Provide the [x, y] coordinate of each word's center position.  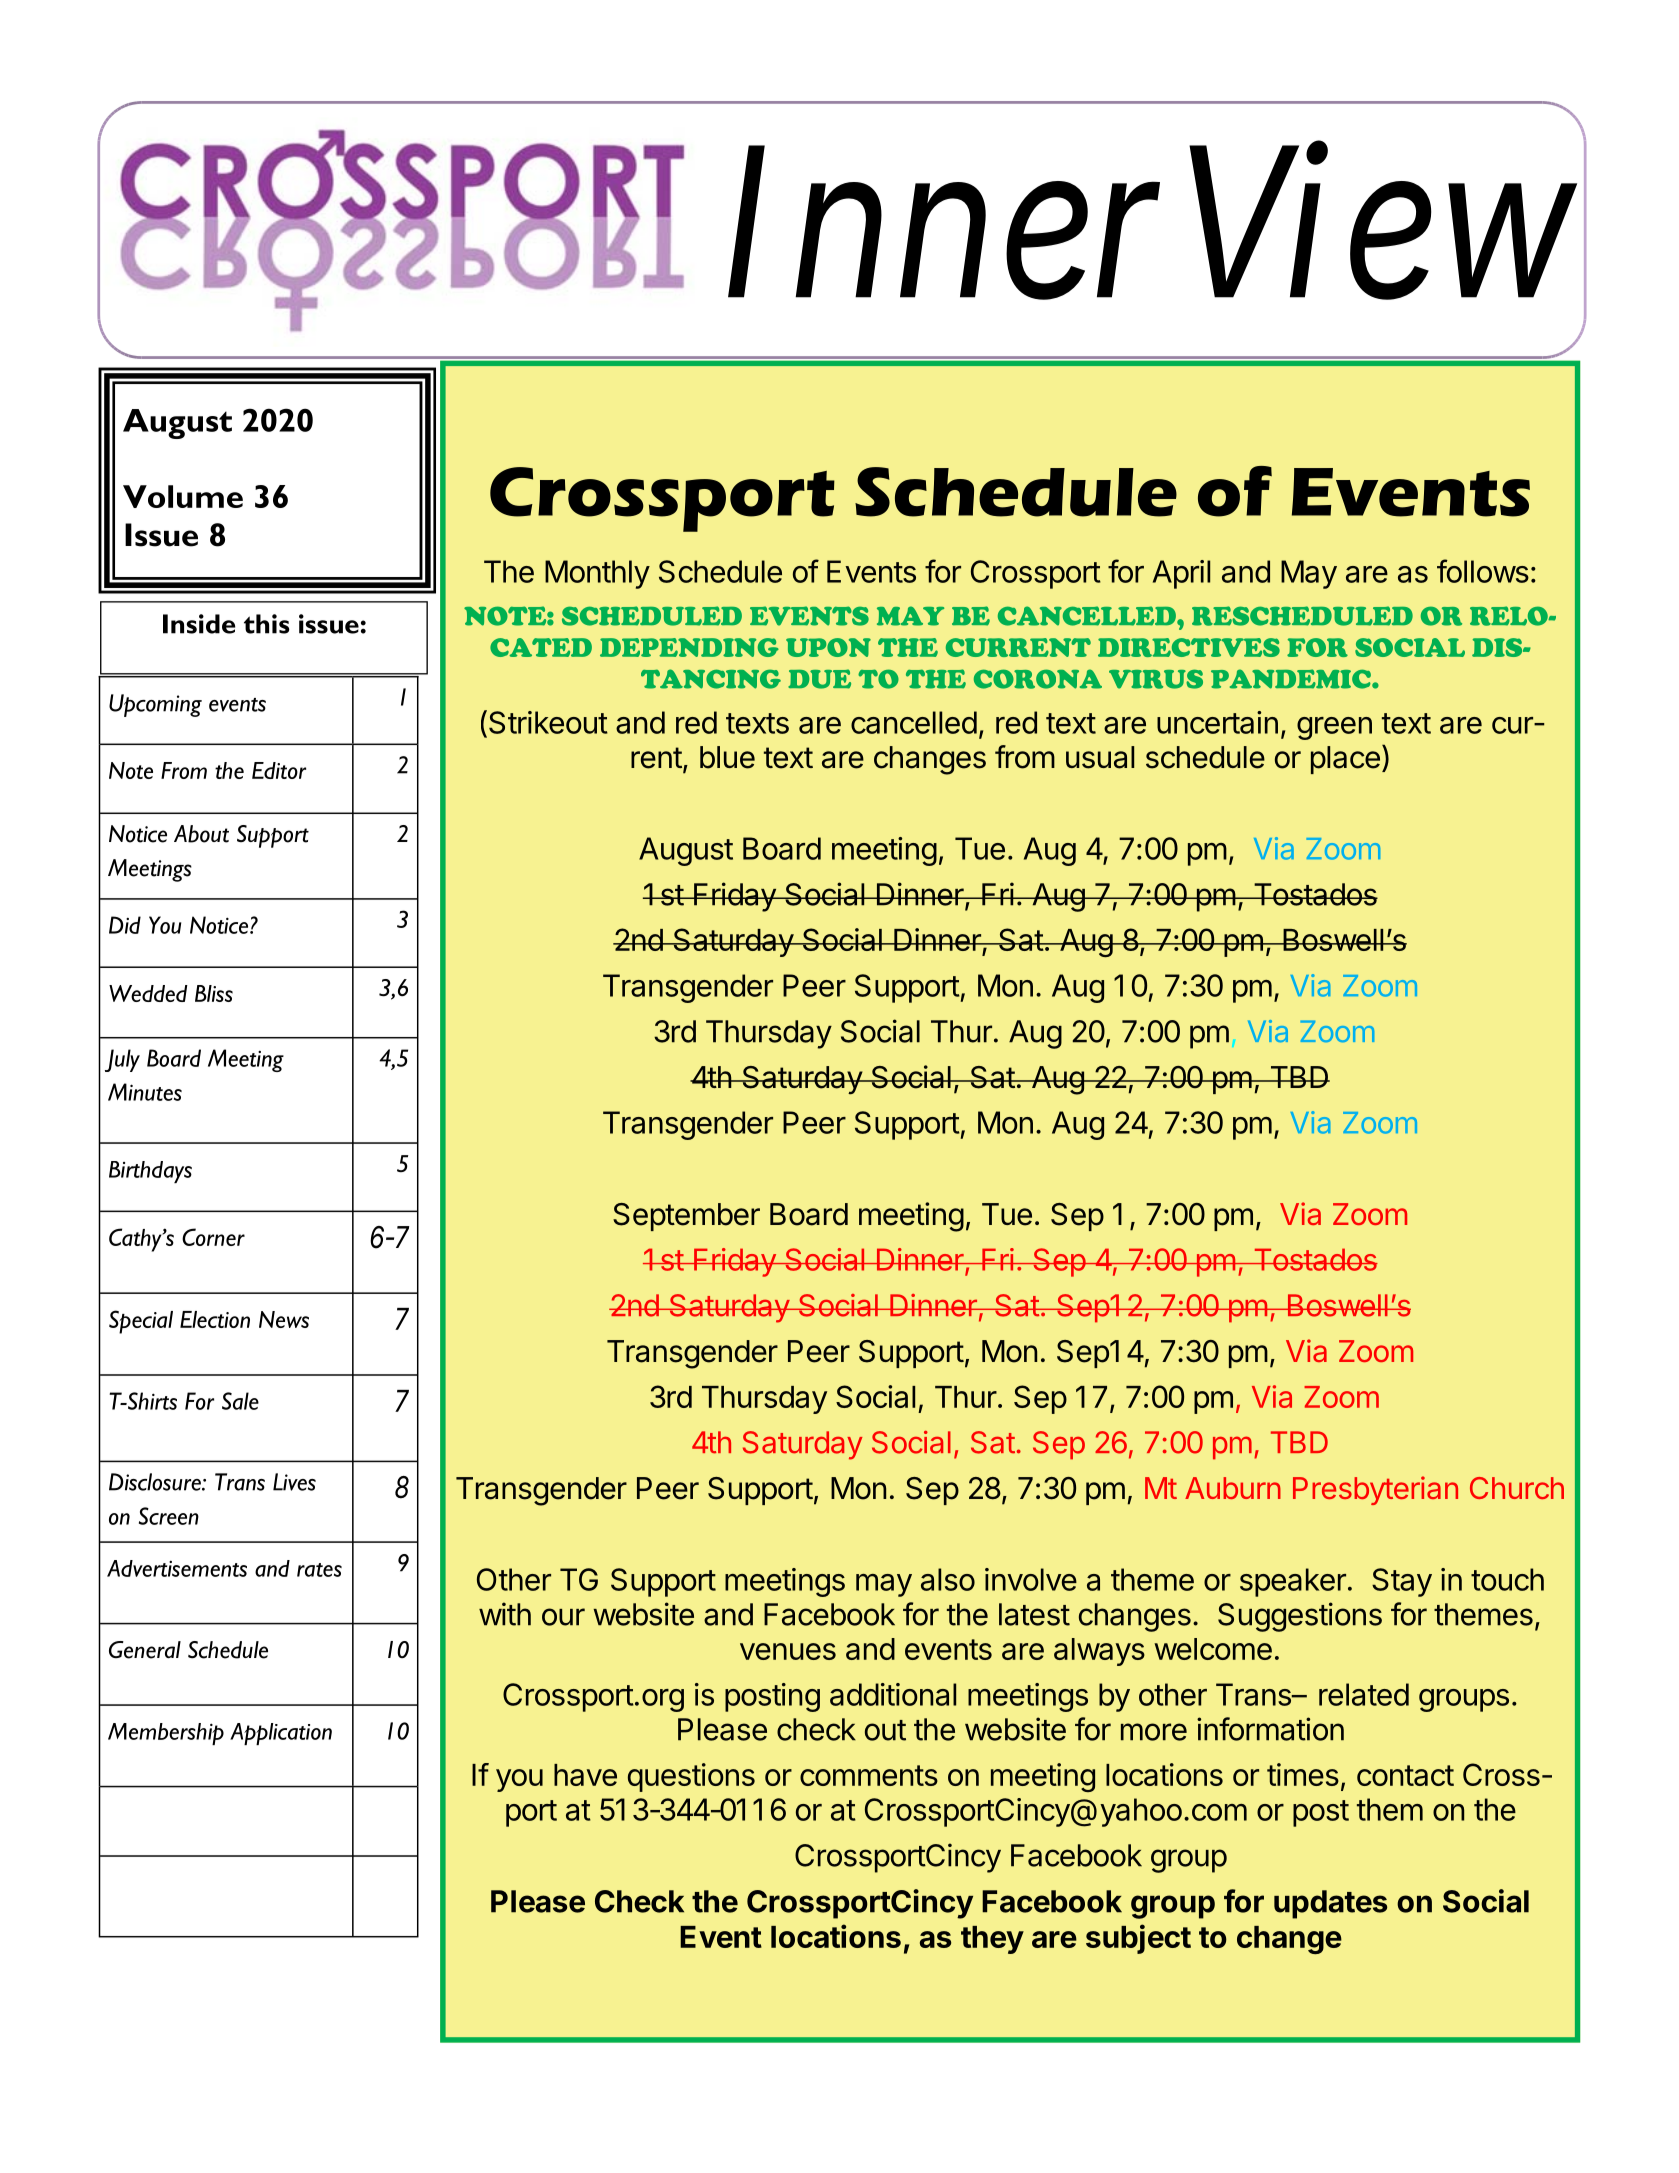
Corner [213, 1237]
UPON [828, 647]
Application [281, 1734]
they [992, 1940]
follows [1483, 571]
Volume [183, 496]
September [686, 1217]
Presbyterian [1375, 1490]
